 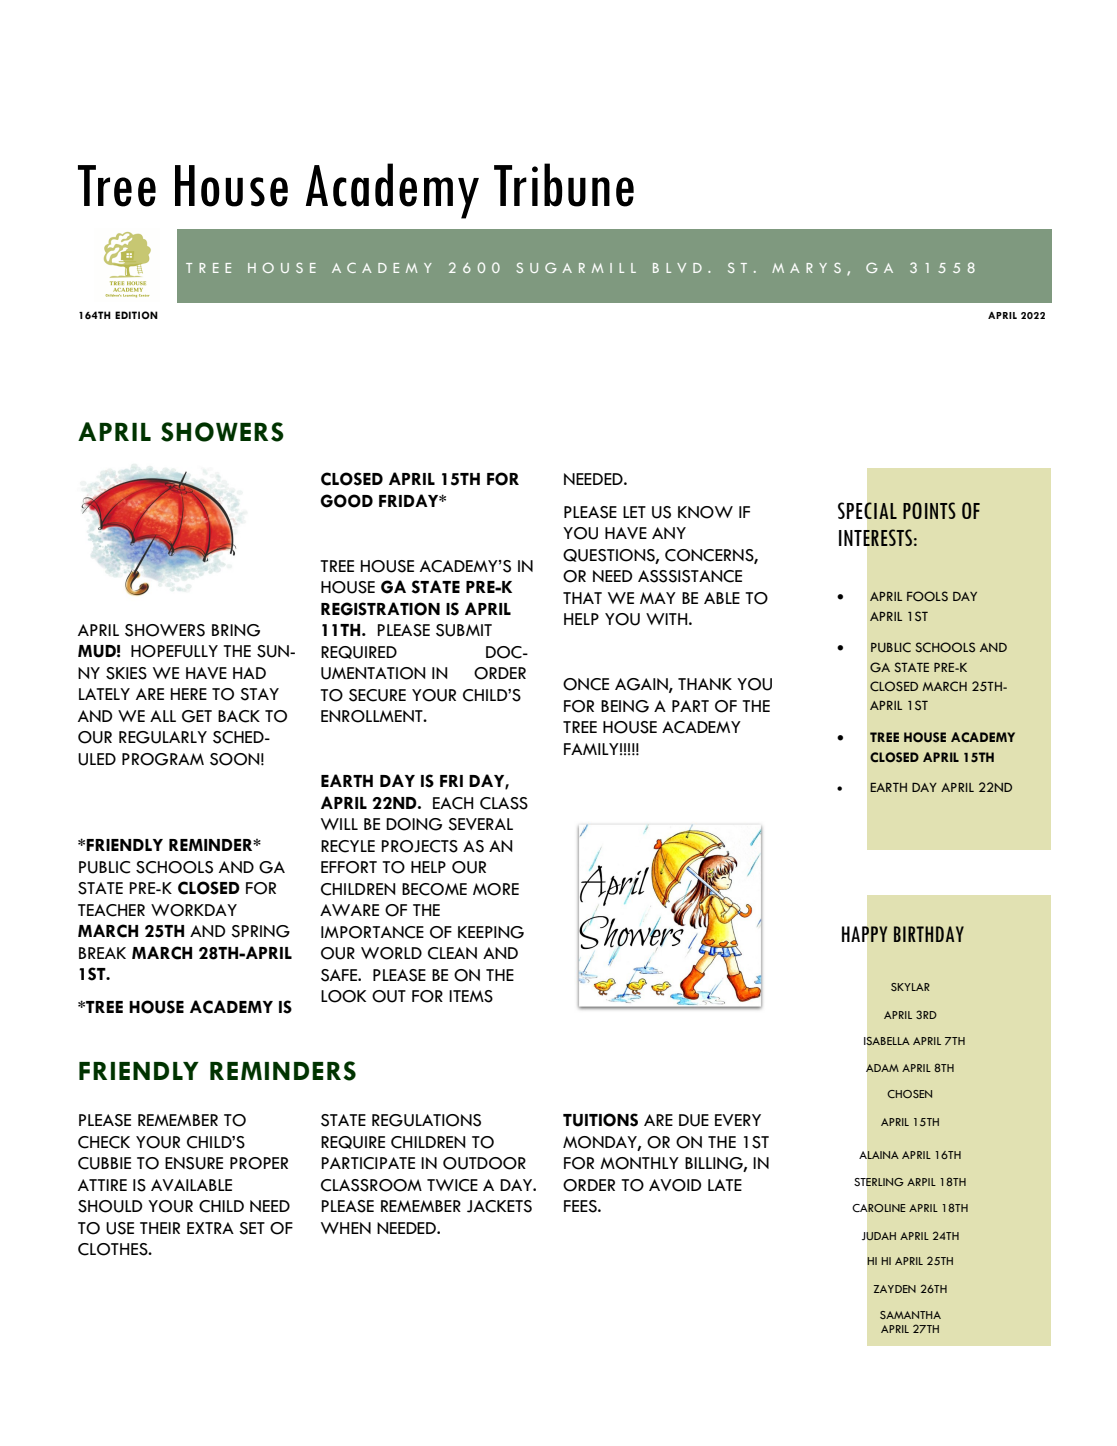 What do you see at coordinates (163, 737) in the screenshot?
I see `REGULARLY` at bounding box center [163, 737].
